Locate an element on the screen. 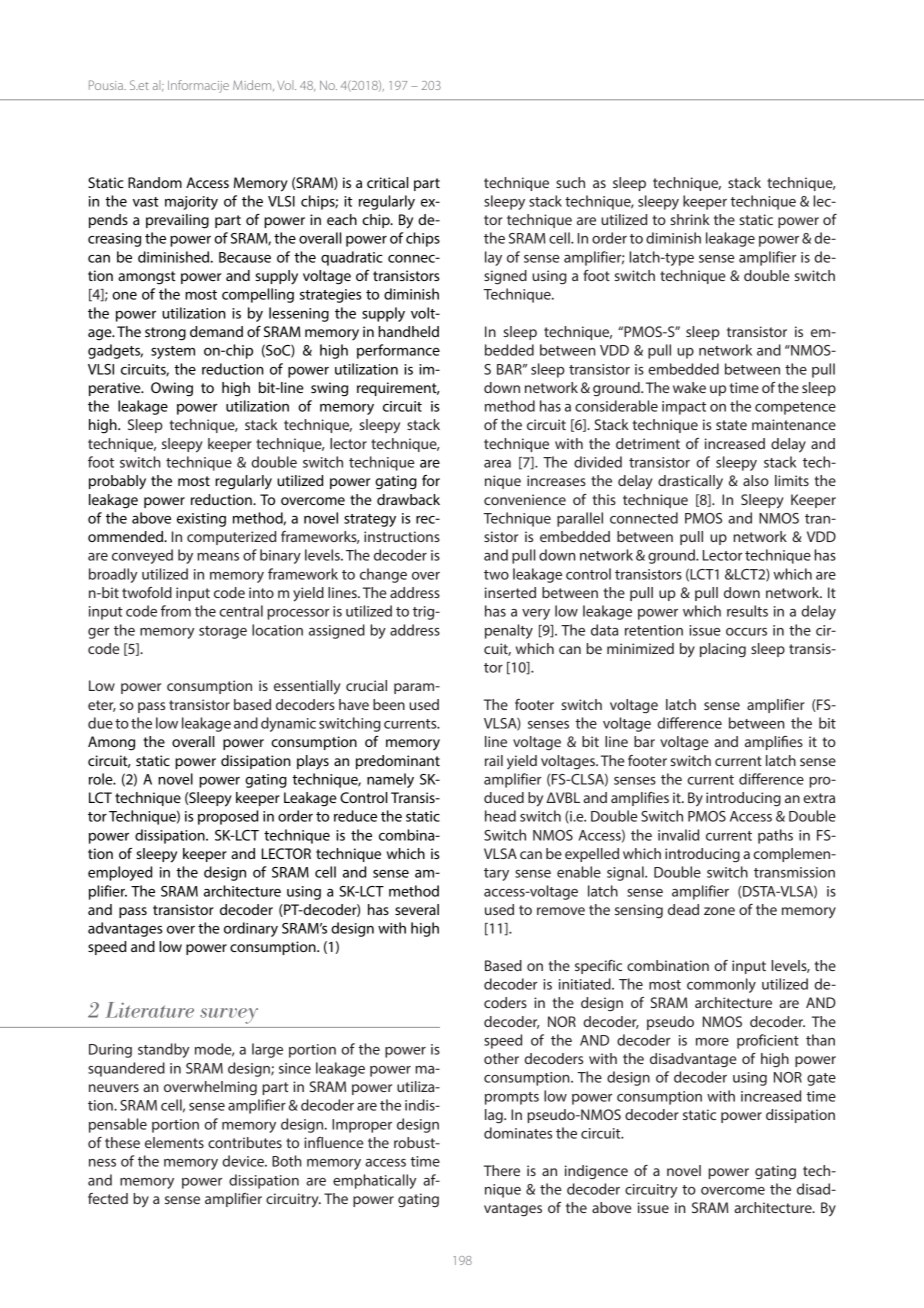 The height and width of the screenshot is (1308, 924). There is located at coordinates (502, 1170).
